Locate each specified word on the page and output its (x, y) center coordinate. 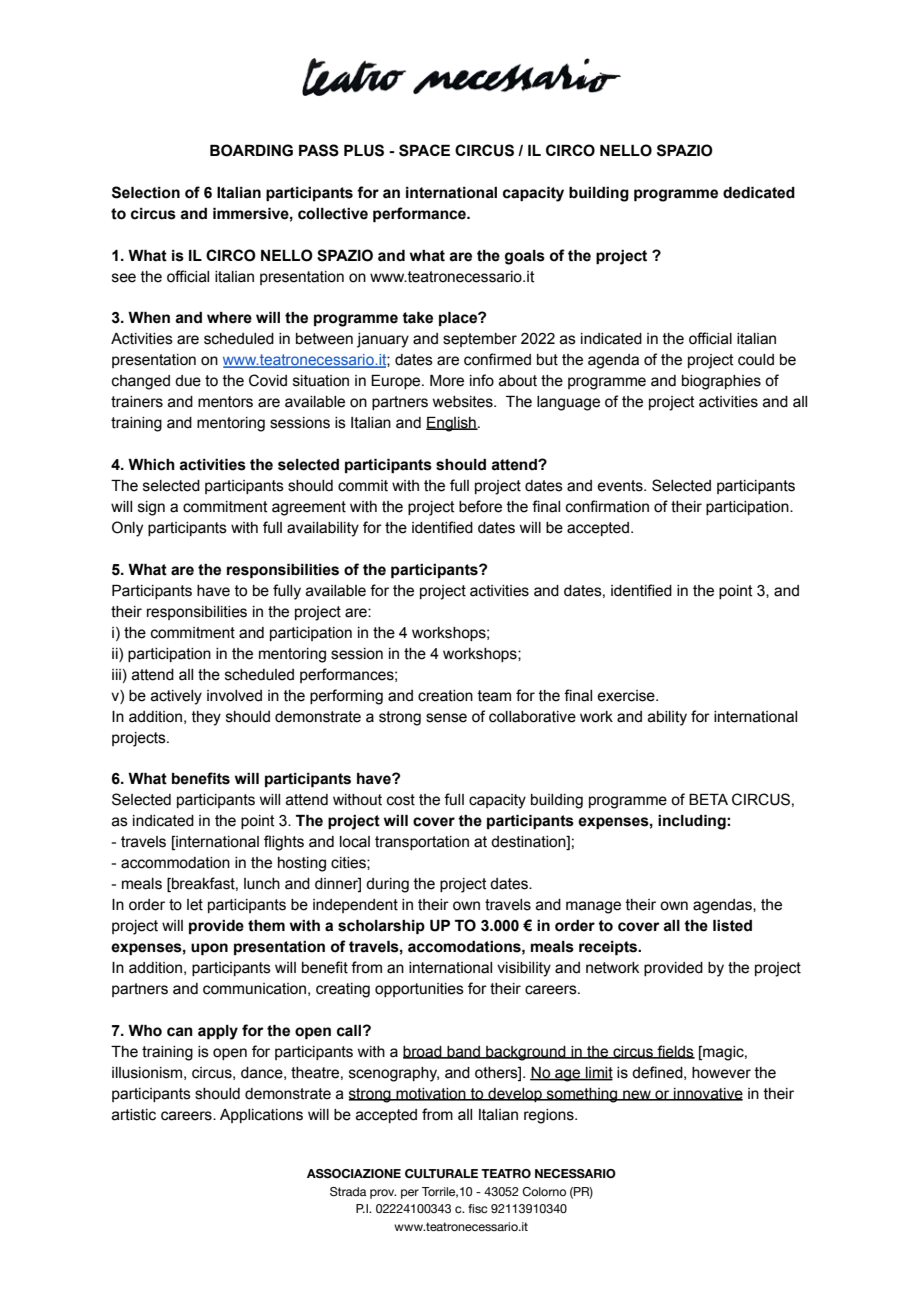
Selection (146, 192)
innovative (707, 1094)
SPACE (424, 150)
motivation (431, 1094)
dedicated (759, 193)
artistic (134, 1115)
